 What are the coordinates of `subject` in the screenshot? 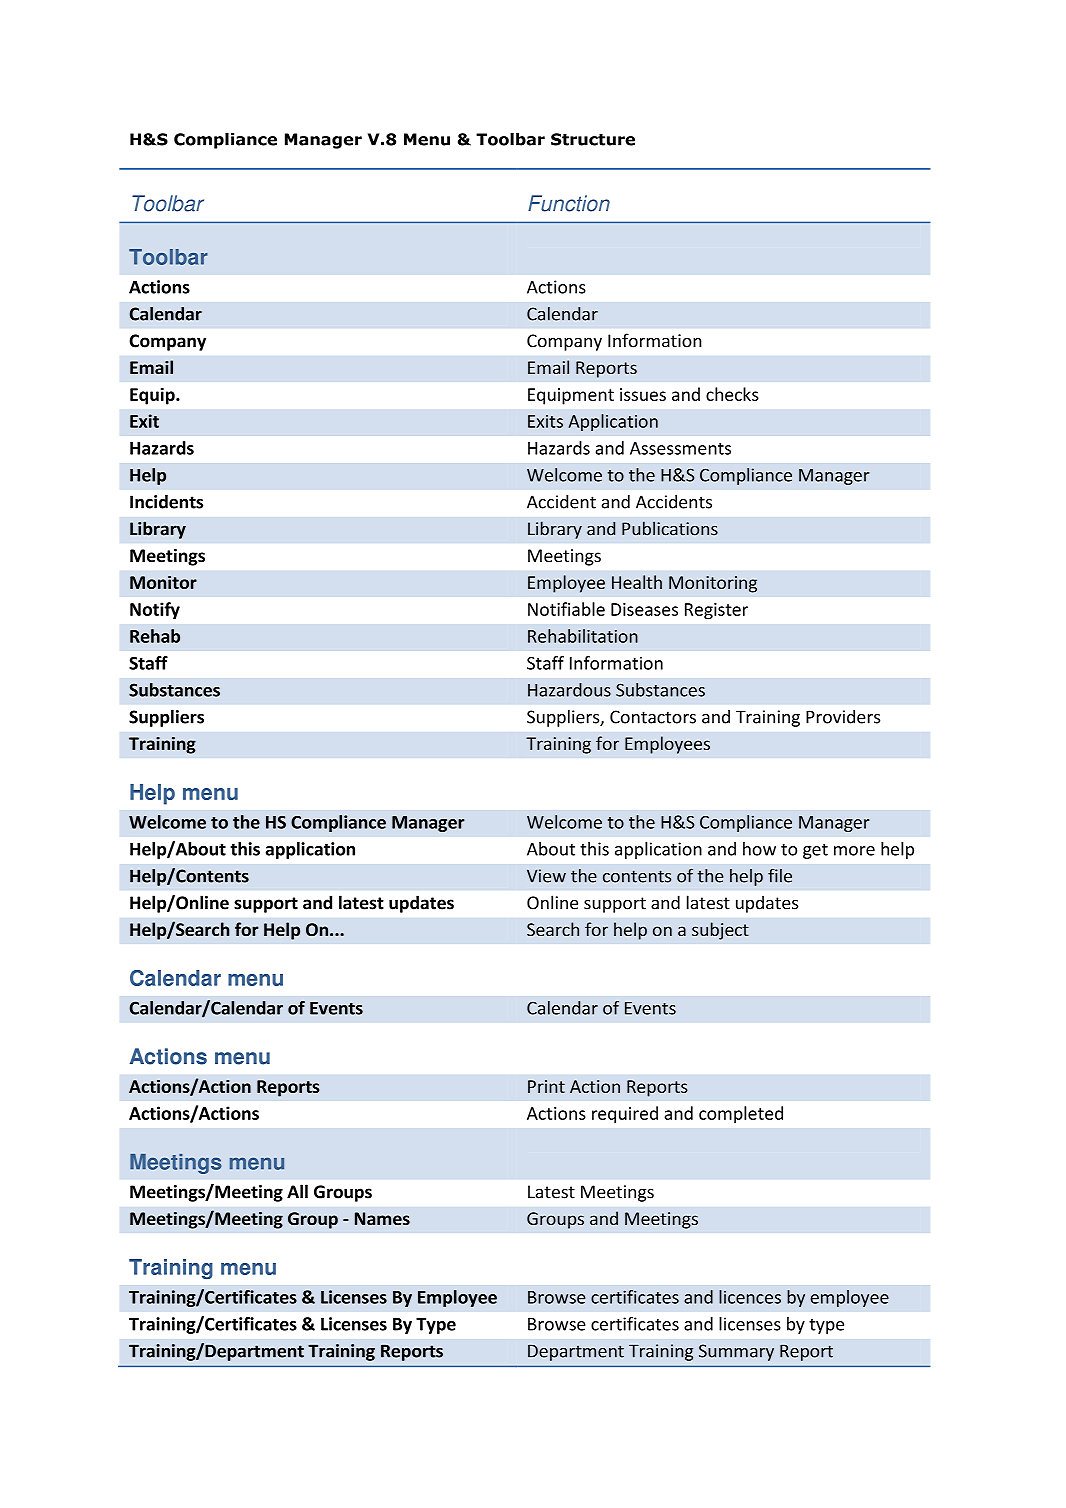 It's located at (720, 931).
